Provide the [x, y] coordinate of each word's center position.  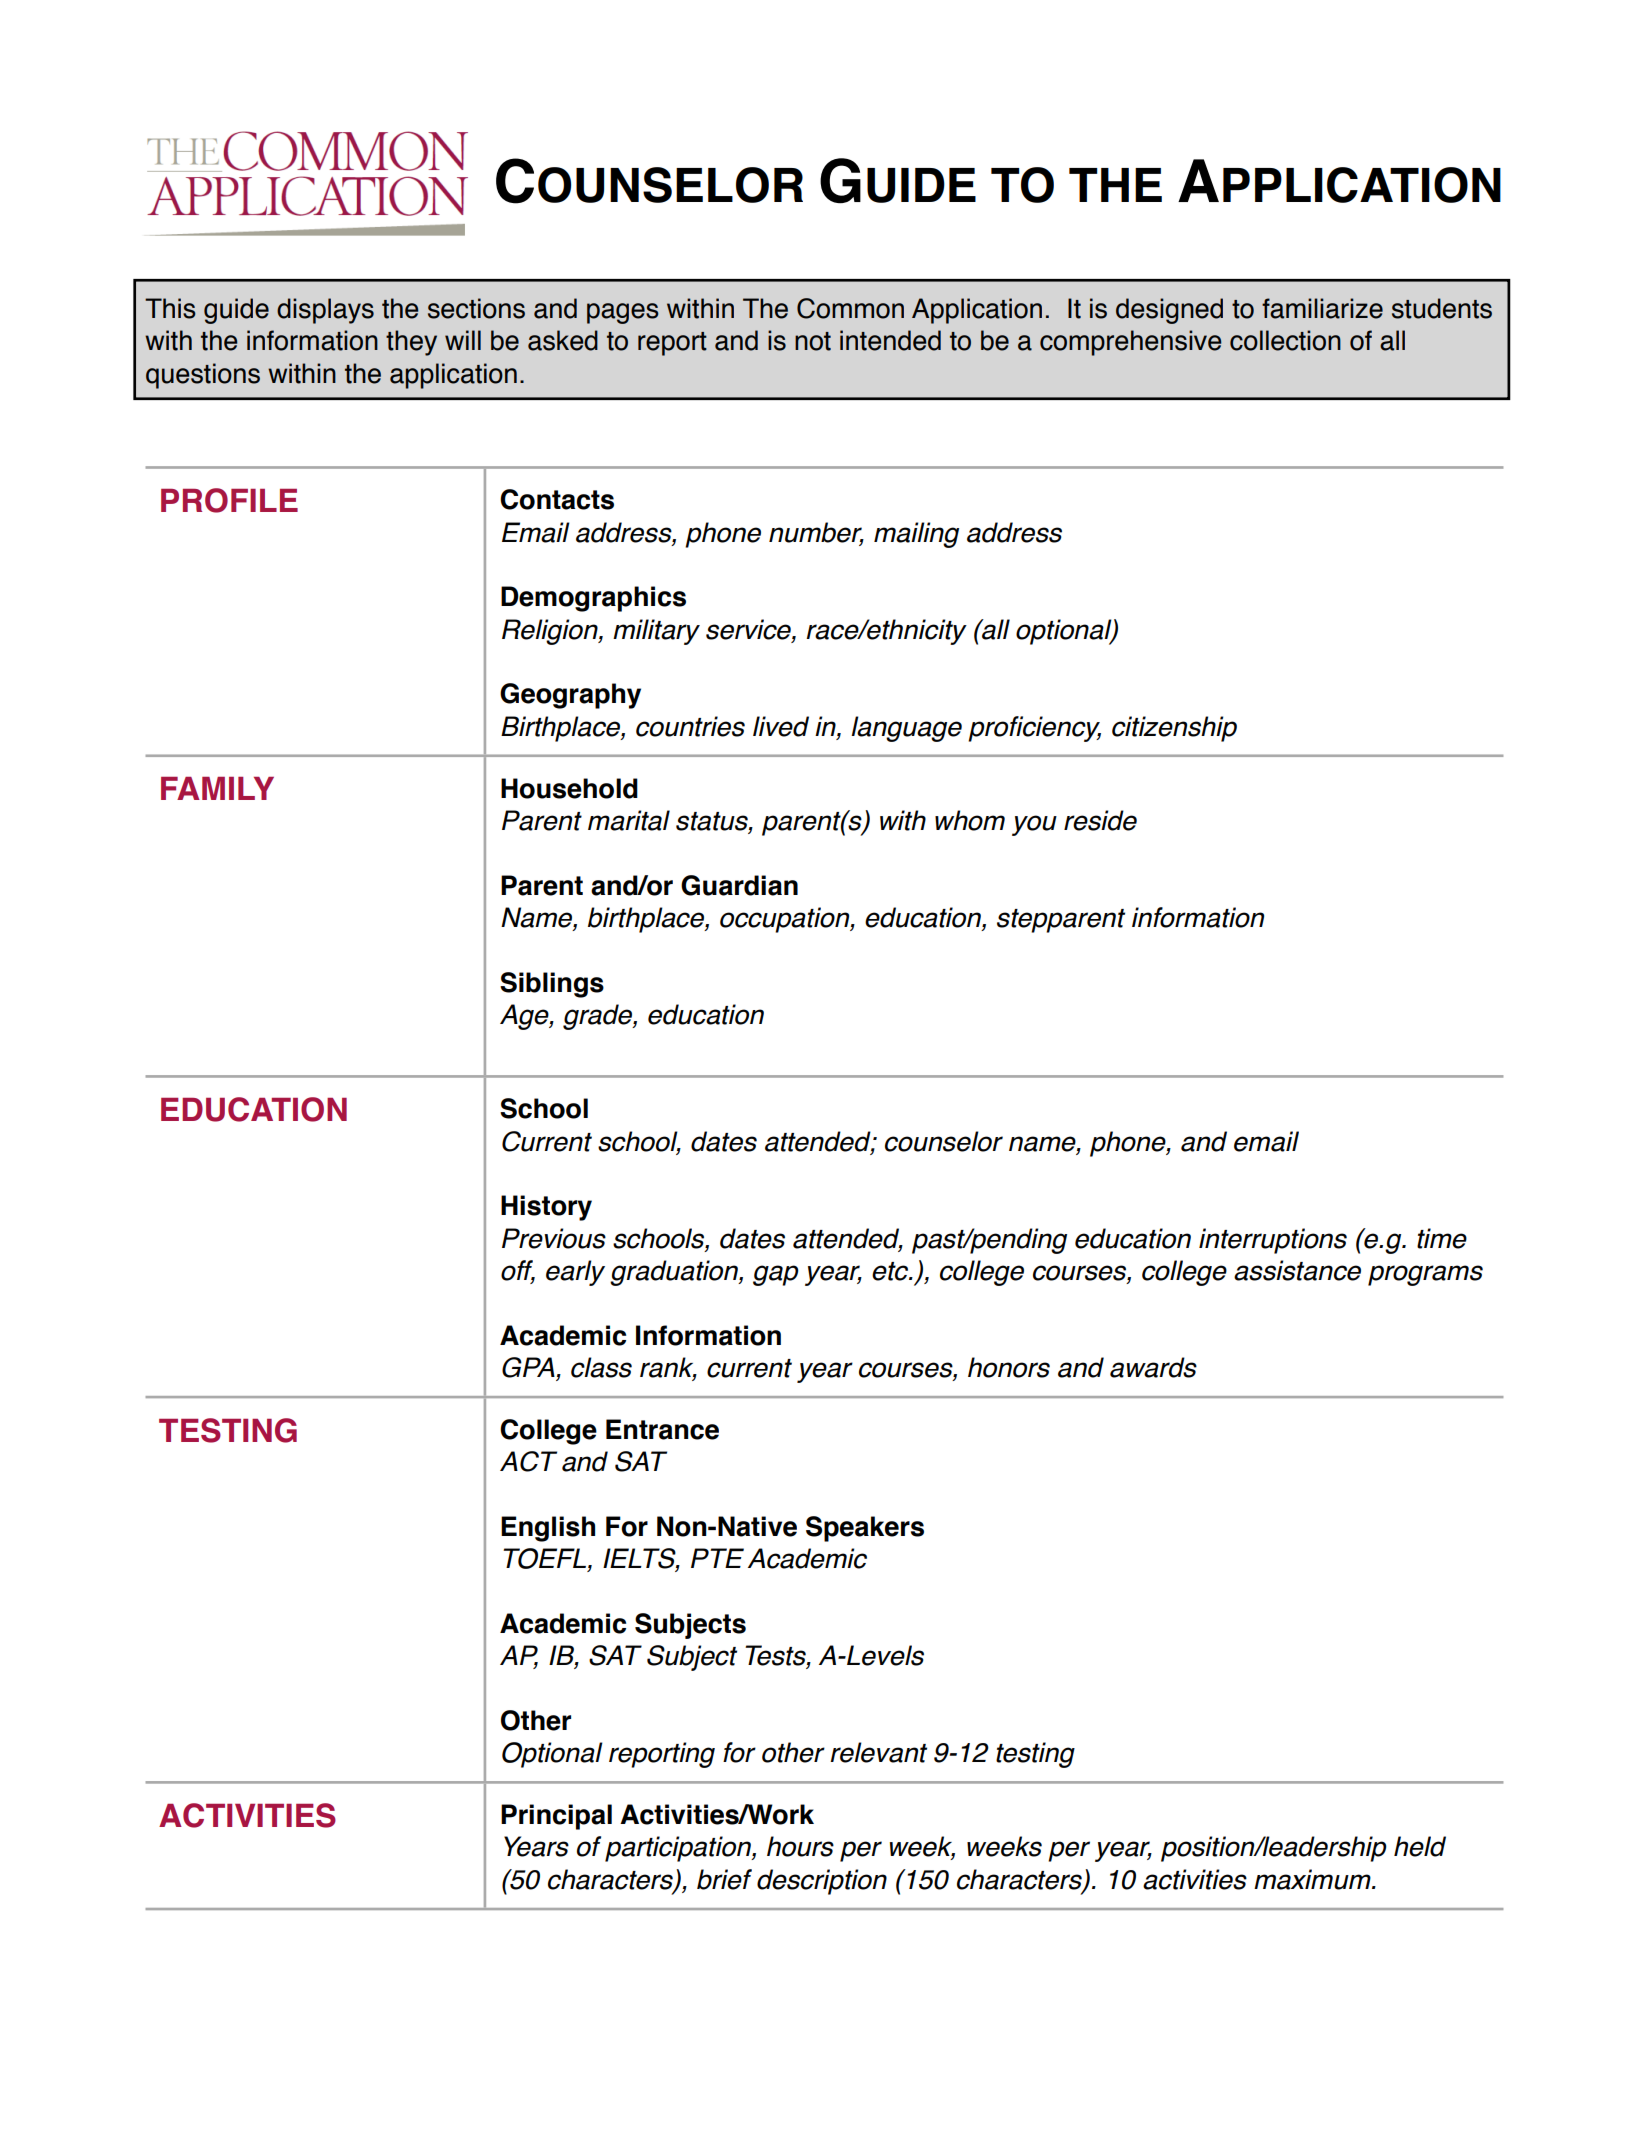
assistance [1297, 1270]
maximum [1313, 1879]
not [813, 341]
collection [1285, 340]
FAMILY [217, 788]
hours [800, 1846]
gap [776, 1275]
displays [325, 311]
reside [1100, 820]
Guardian [739, 885]
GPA [529, 1368]
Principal [556, 1817]
